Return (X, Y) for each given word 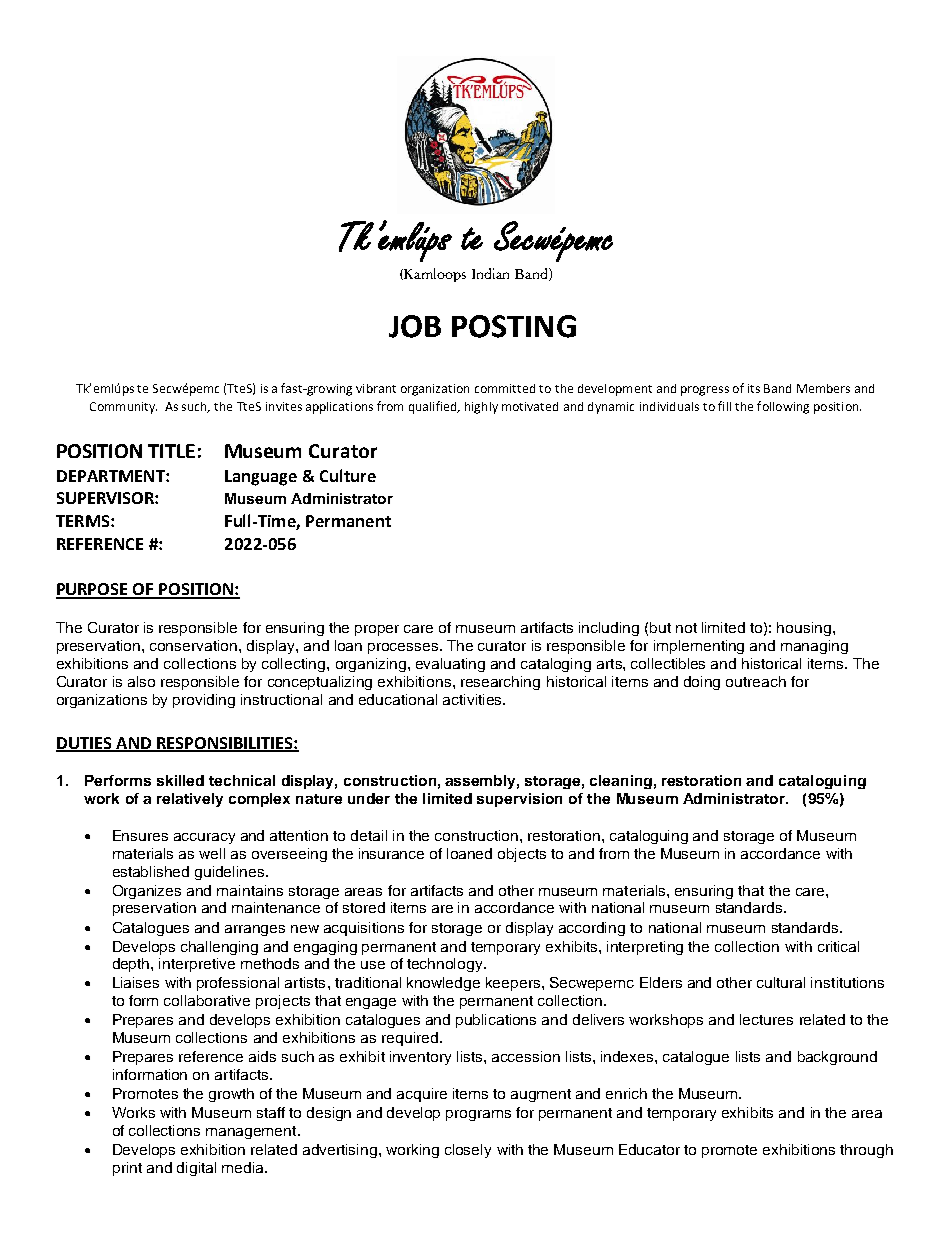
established (151, 871)
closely (468, 1151)
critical (838, 946)
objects (522, 855)
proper (377, 630)
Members (823, 388)
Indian (490, 273)
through (866, 1151)
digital (196, 1169)
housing (805, 629)
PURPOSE (93, 590)
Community (123, 408)
